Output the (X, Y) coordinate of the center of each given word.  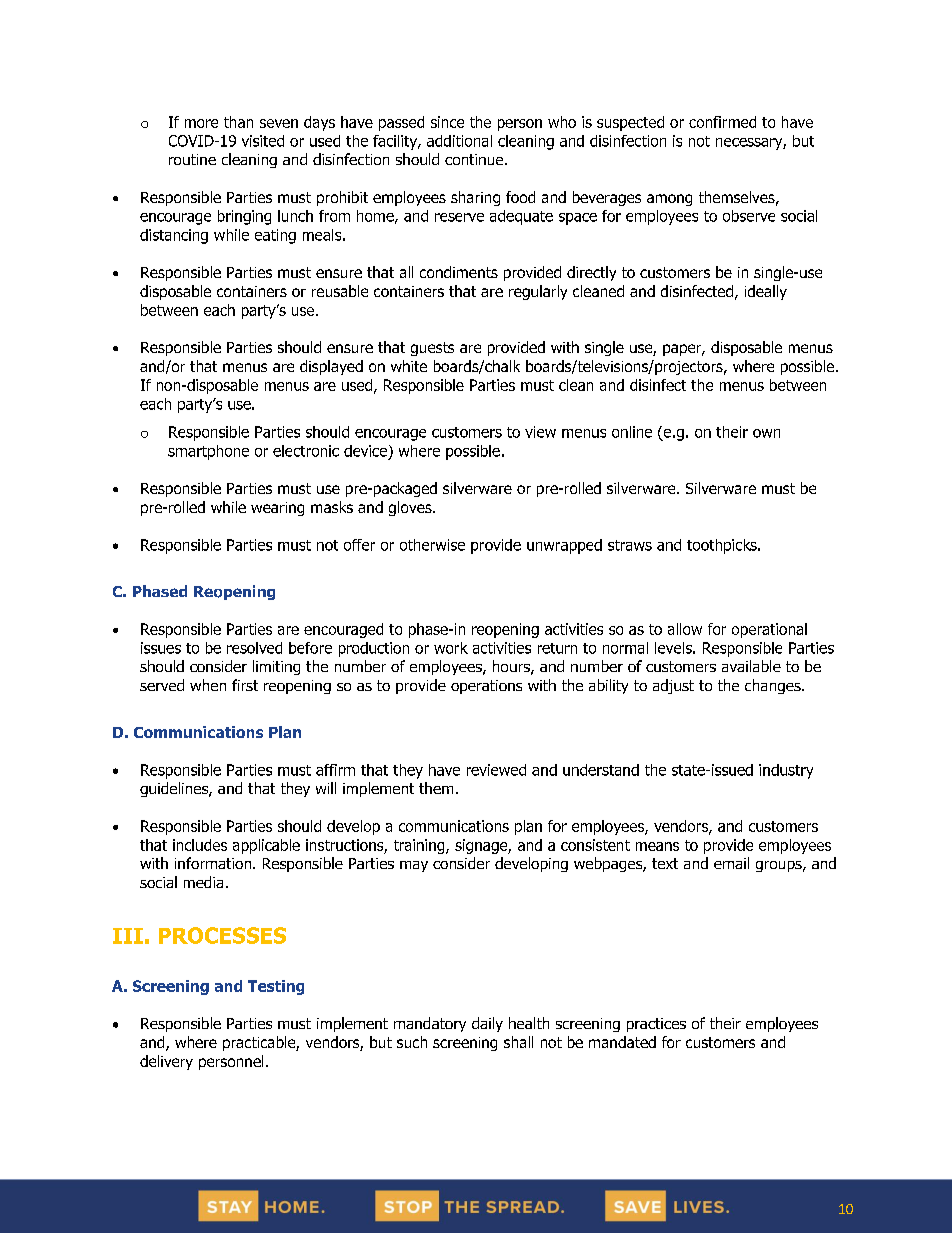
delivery (166, 1062)
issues (161, 648)
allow (685, 629)
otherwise (432, 545)
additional (459, 141)
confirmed (722, 122)
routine (192, 159)
